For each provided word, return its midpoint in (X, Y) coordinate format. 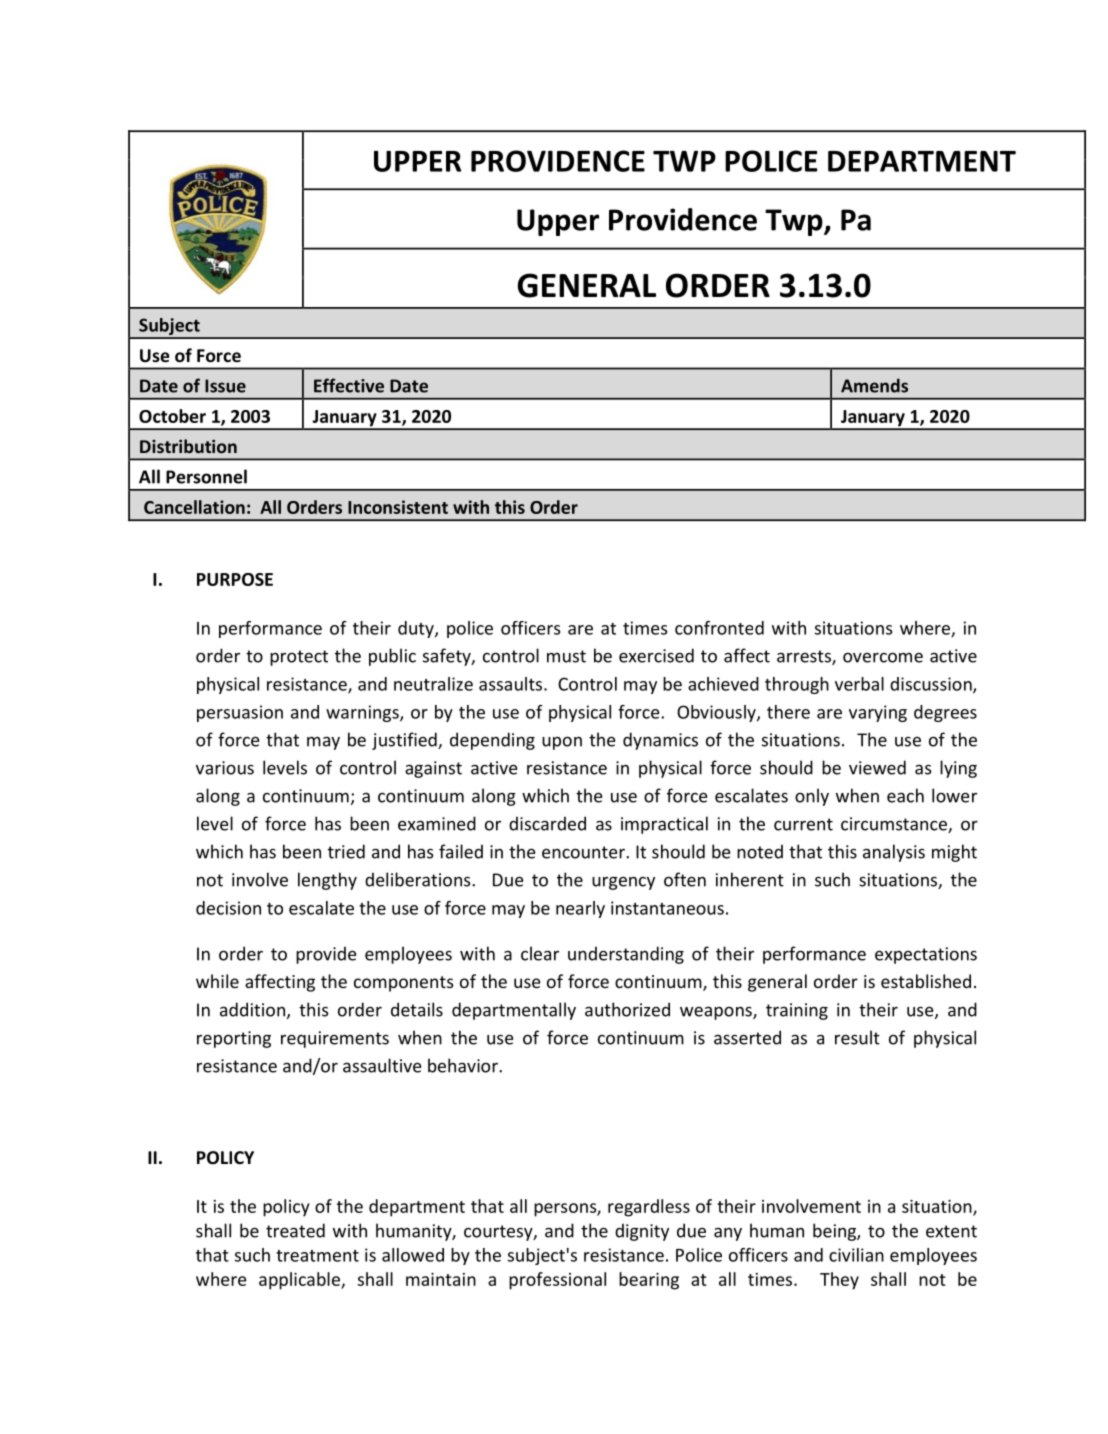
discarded (547, 823)
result (857, 1037)
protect (299, 658)
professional (557, 1281)
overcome (883, 657)
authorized (627, 1009)
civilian (856, 1255)
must (566, 656)
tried (346, 851)
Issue (225, 386)
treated (295, 1230)
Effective (349, 385)
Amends (874, 385)
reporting (234, 1039)
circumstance (895, 825)
